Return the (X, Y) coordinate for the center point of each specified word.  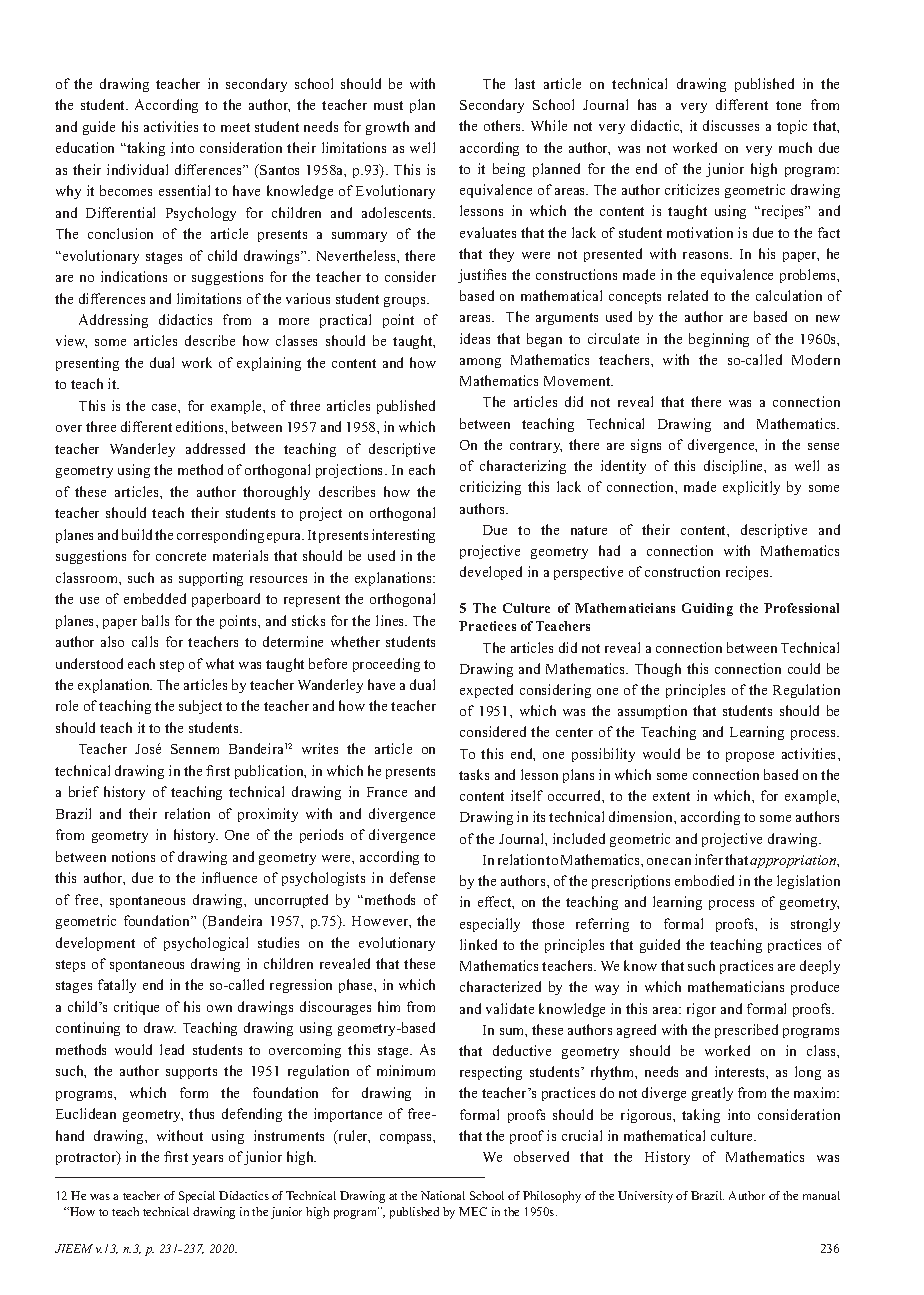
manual (821, 1195)
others (504, 125)
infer (709, 859)
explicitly (751, 488)
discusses (731, 125)
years (207, 1160)
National (443, 1195)
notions (133, 856)
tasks (474, 774)
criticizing (490, 488)
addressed (215, 448)
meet (235, 127)
